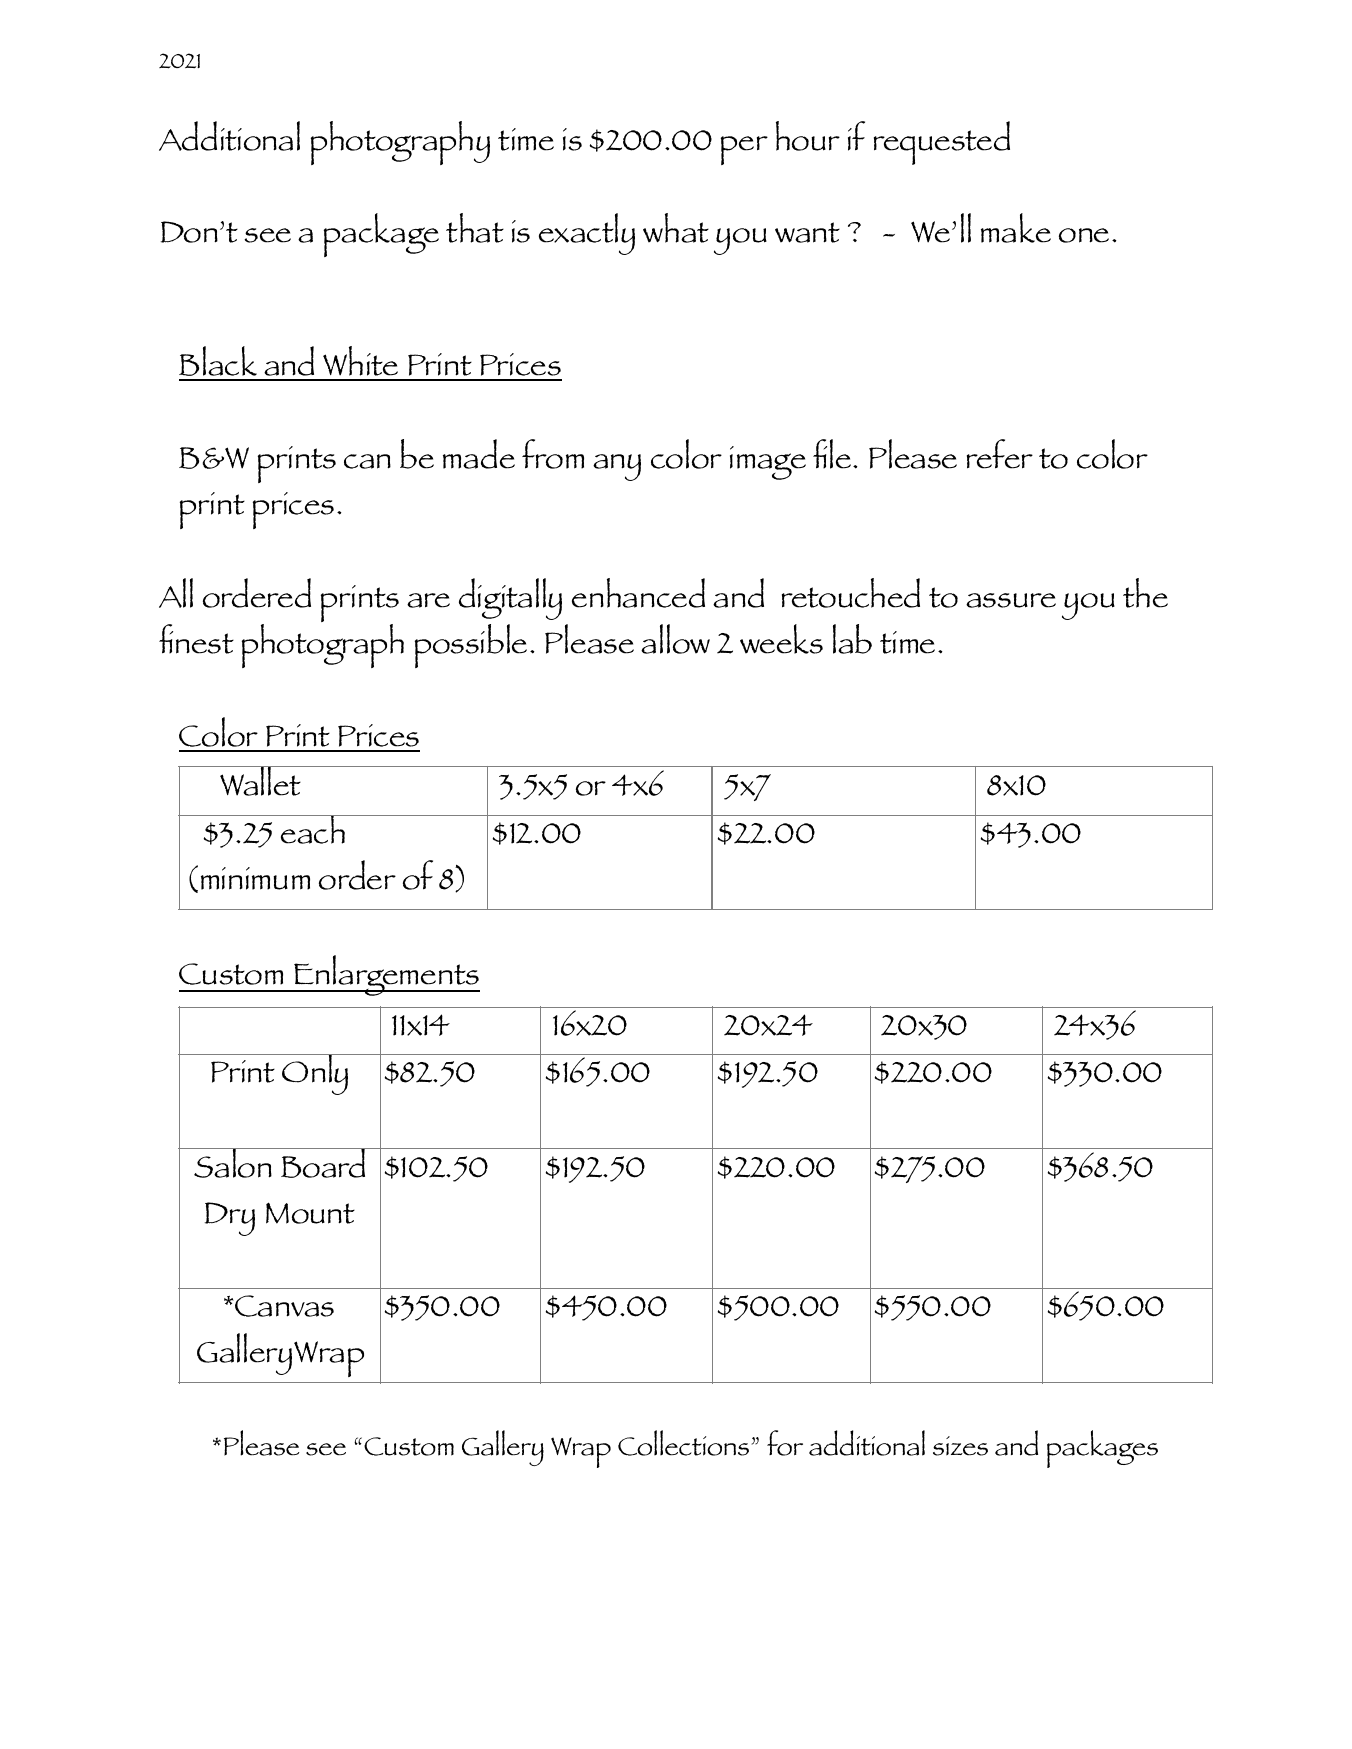 The image size is (1352, 1749). I want to click on Collections, so click(685, 1443).
